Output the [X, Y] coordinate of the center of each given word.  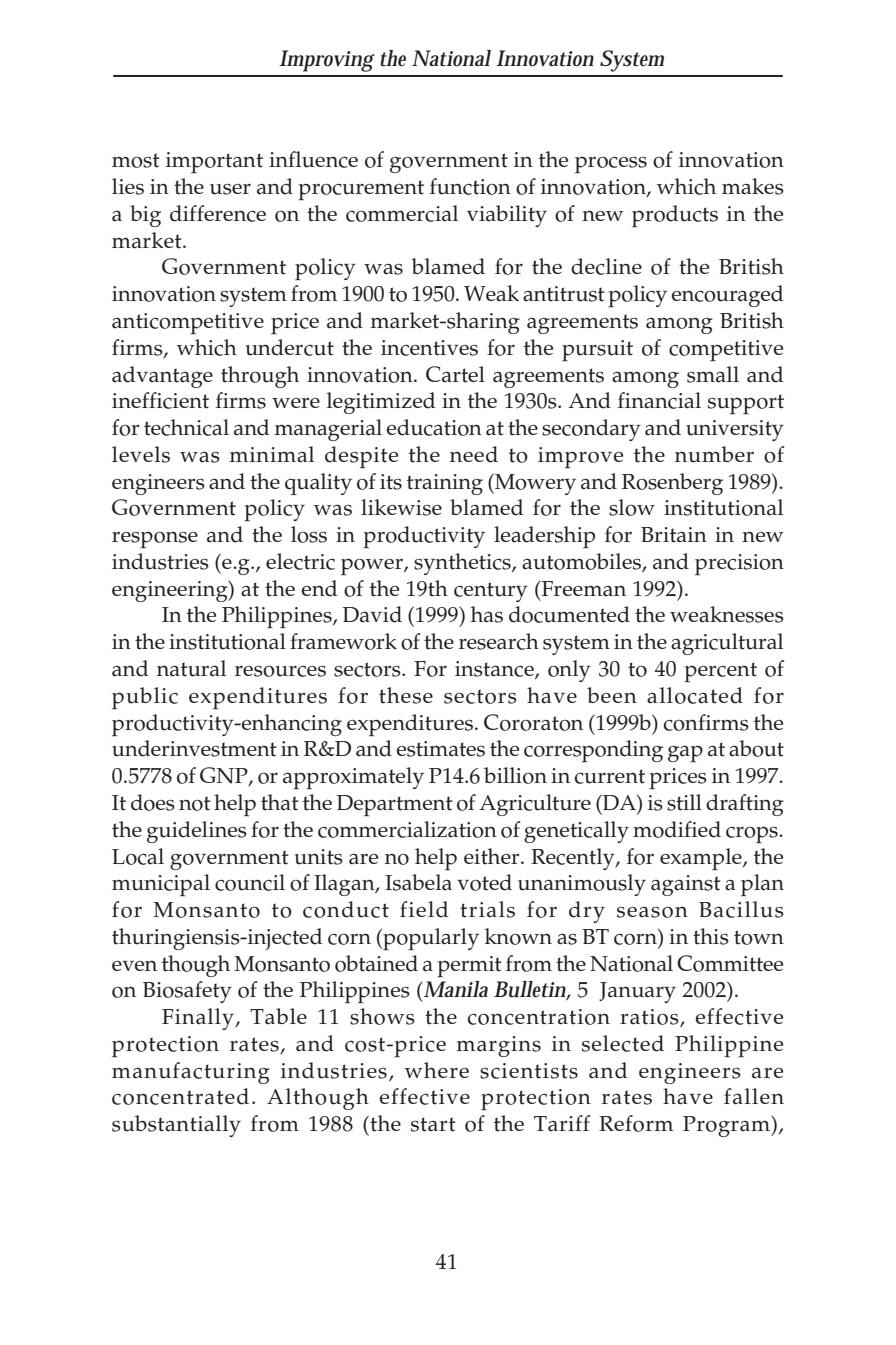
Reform [636, 1123]
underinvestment [194, 748]
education [434, 427]
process [611, 165]
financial [659, 400]
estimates [441, 749]
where [437, 1070]
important [214, 162]
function [470, 186]
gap [685, 753]
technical [186, 427]
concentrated [180, 1096]
